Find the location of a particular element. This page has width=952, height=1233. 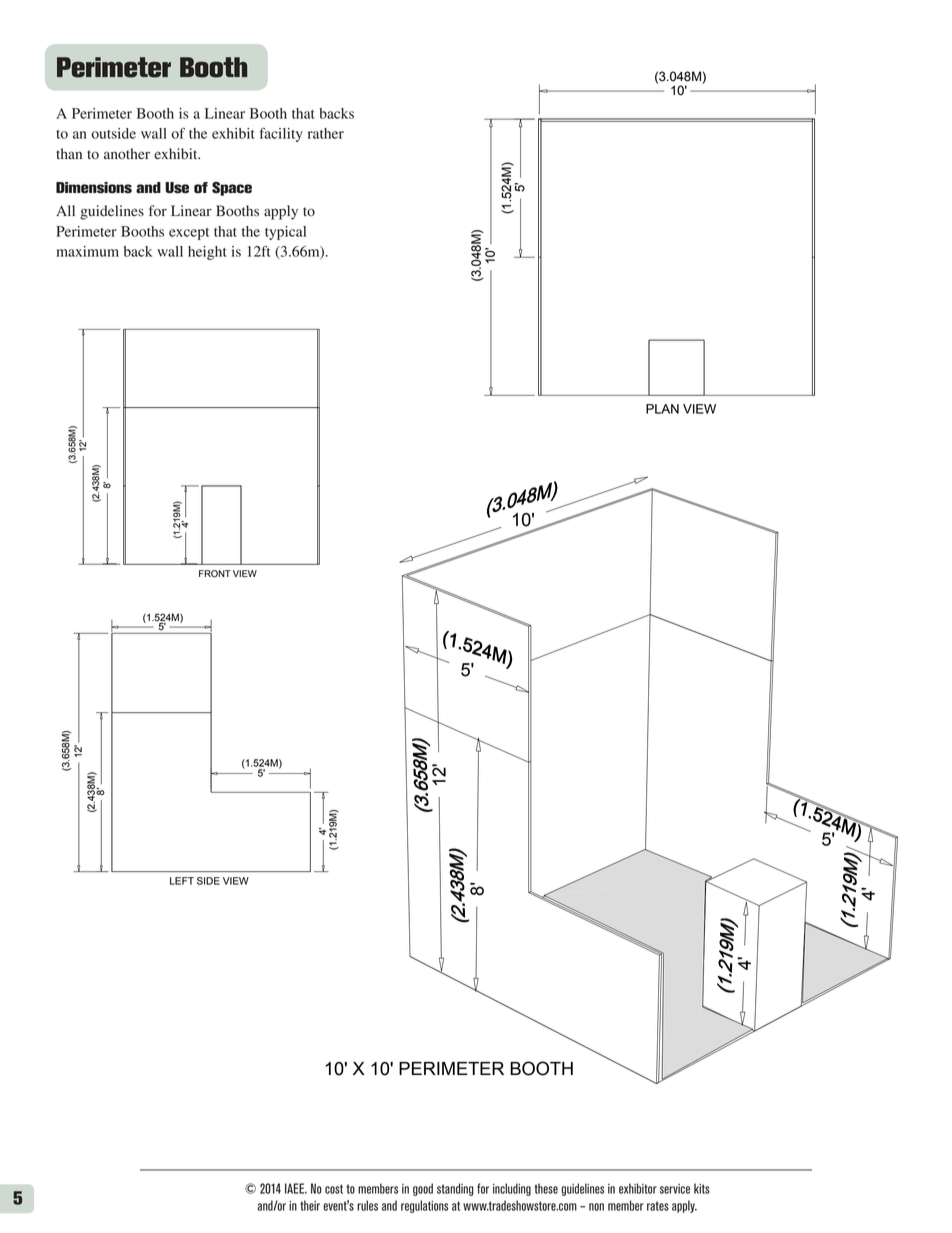

except is located at coordinates (189, 234).
